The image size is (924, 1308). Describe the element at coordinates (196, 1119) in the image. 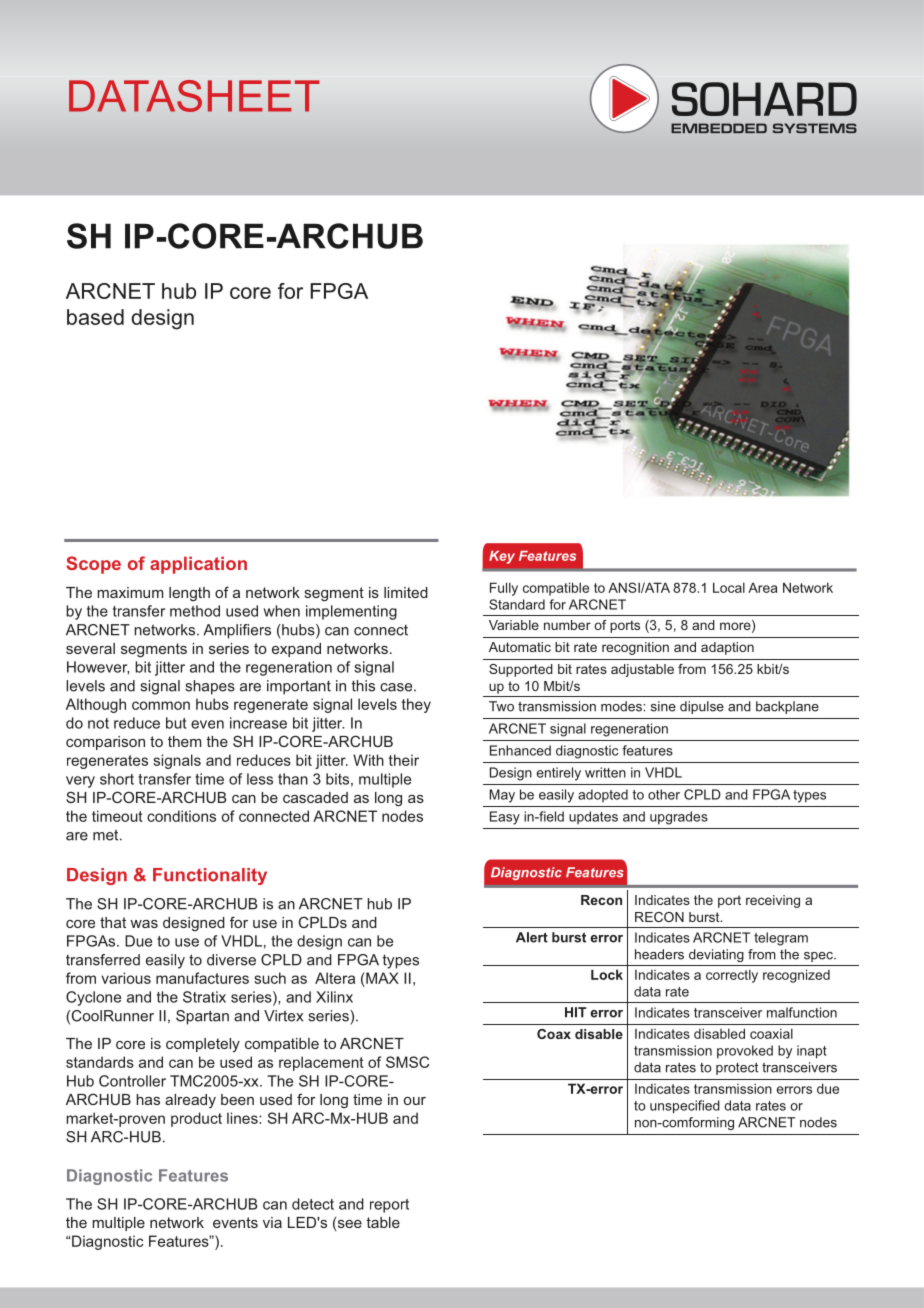

I see `product` at that location.
